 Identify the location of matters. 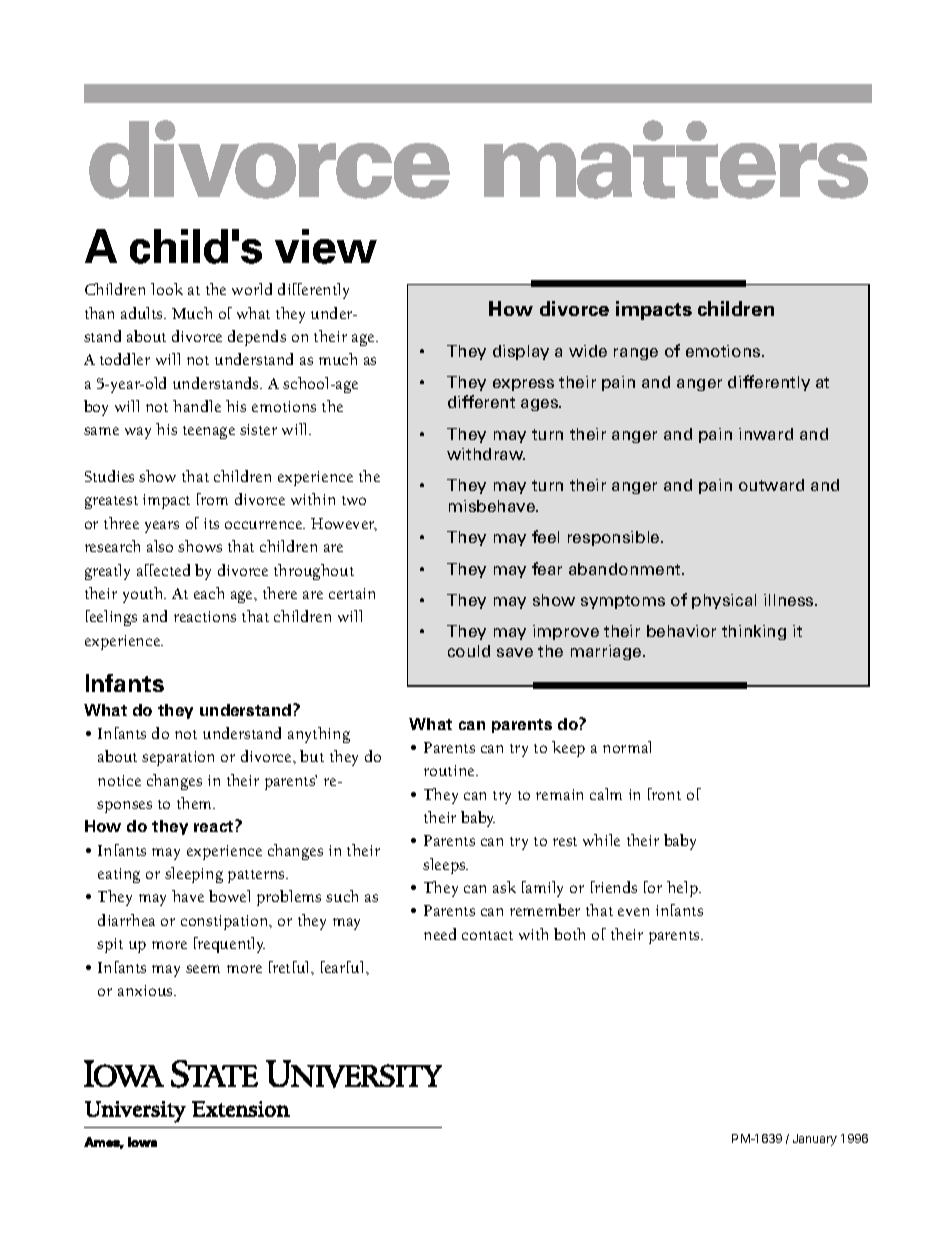
(676, 163).
